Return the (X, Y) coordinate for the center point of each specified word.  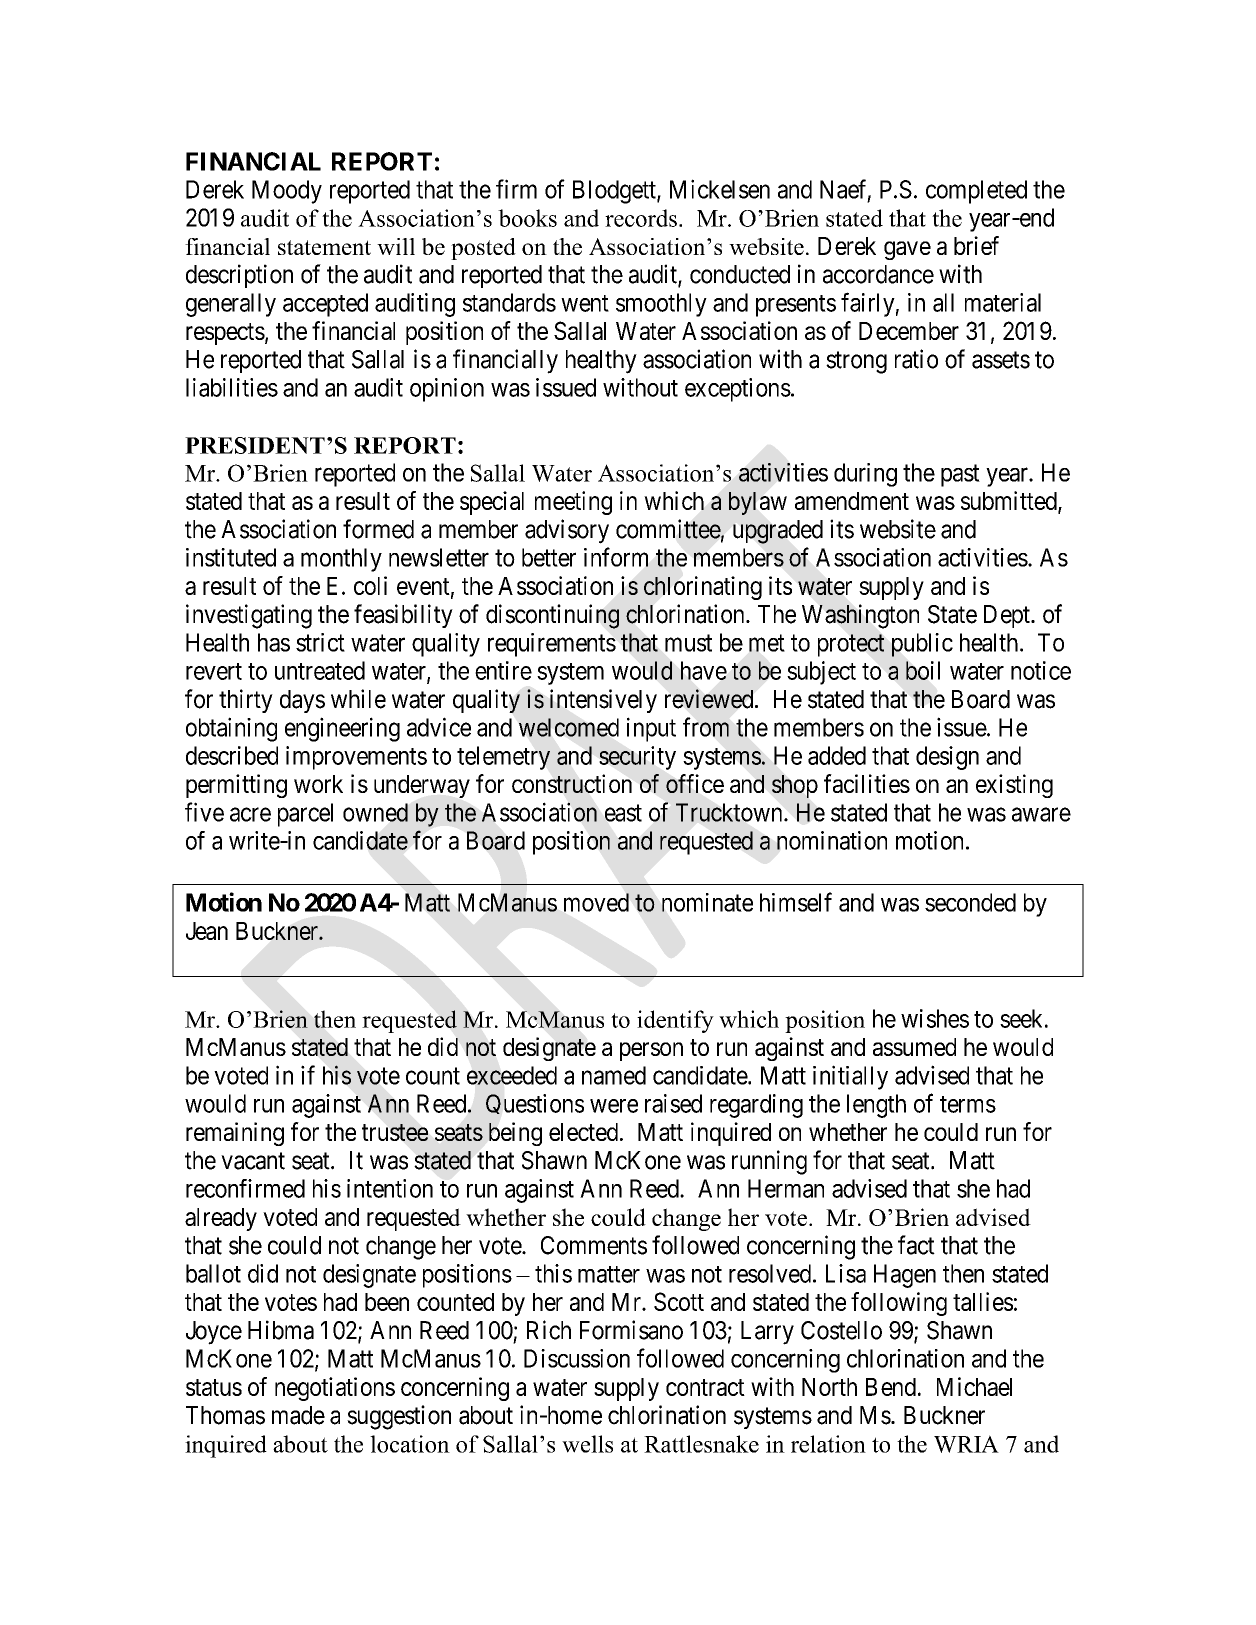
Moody (287, 192)
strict (320, 642)
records (641, 218)
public (922, 645)
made (298, 1415)
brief (976, 245)
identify (675, 1021)
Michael (974, 1386)
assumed (914, 1047)
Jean (207, 931)
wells (587, 1444)
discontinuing (552, 616)
